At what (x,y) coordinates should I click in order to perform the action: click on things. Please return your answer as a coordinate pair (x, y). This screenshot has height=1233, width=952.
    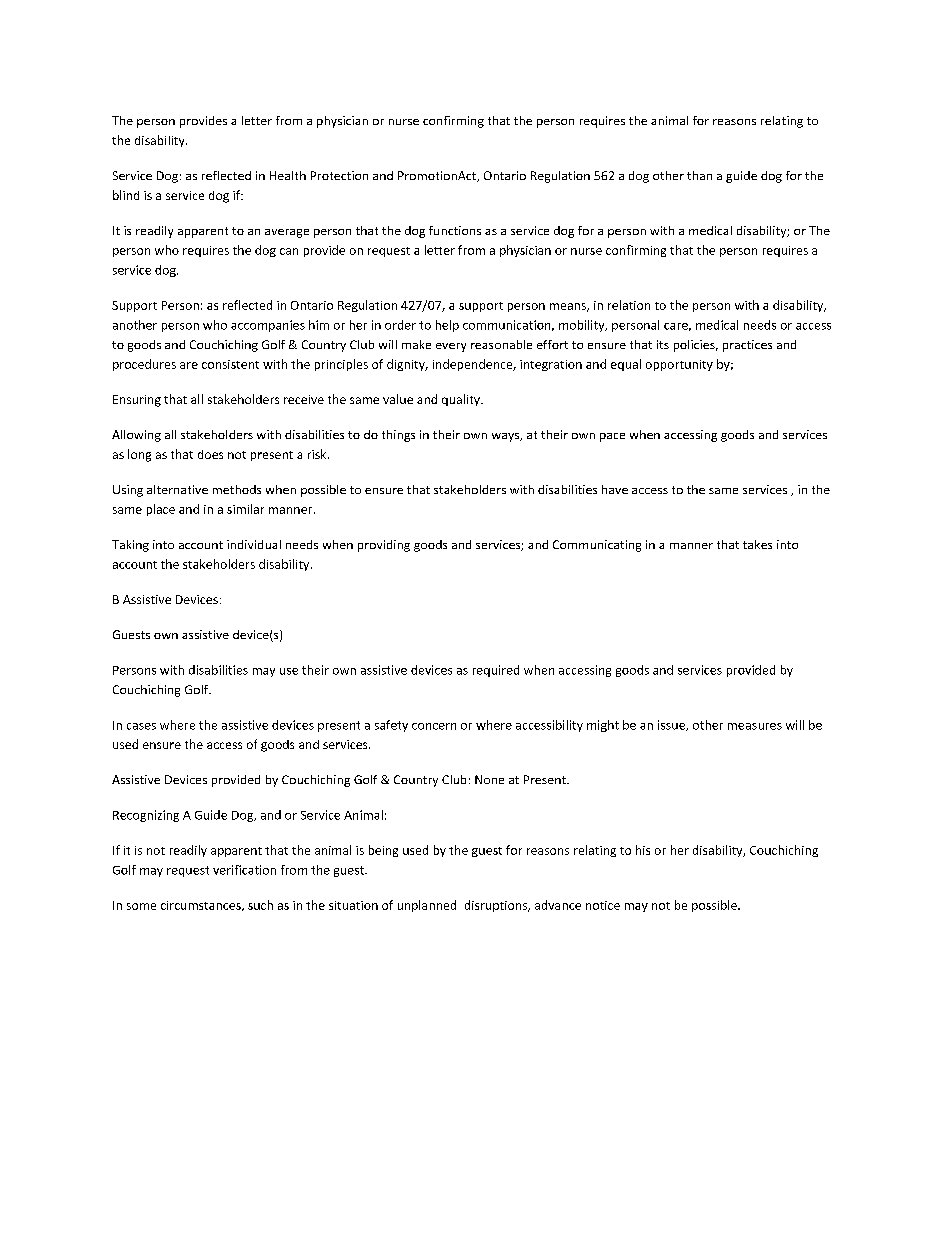
    Looking at the image, I should click on (398, 436).
